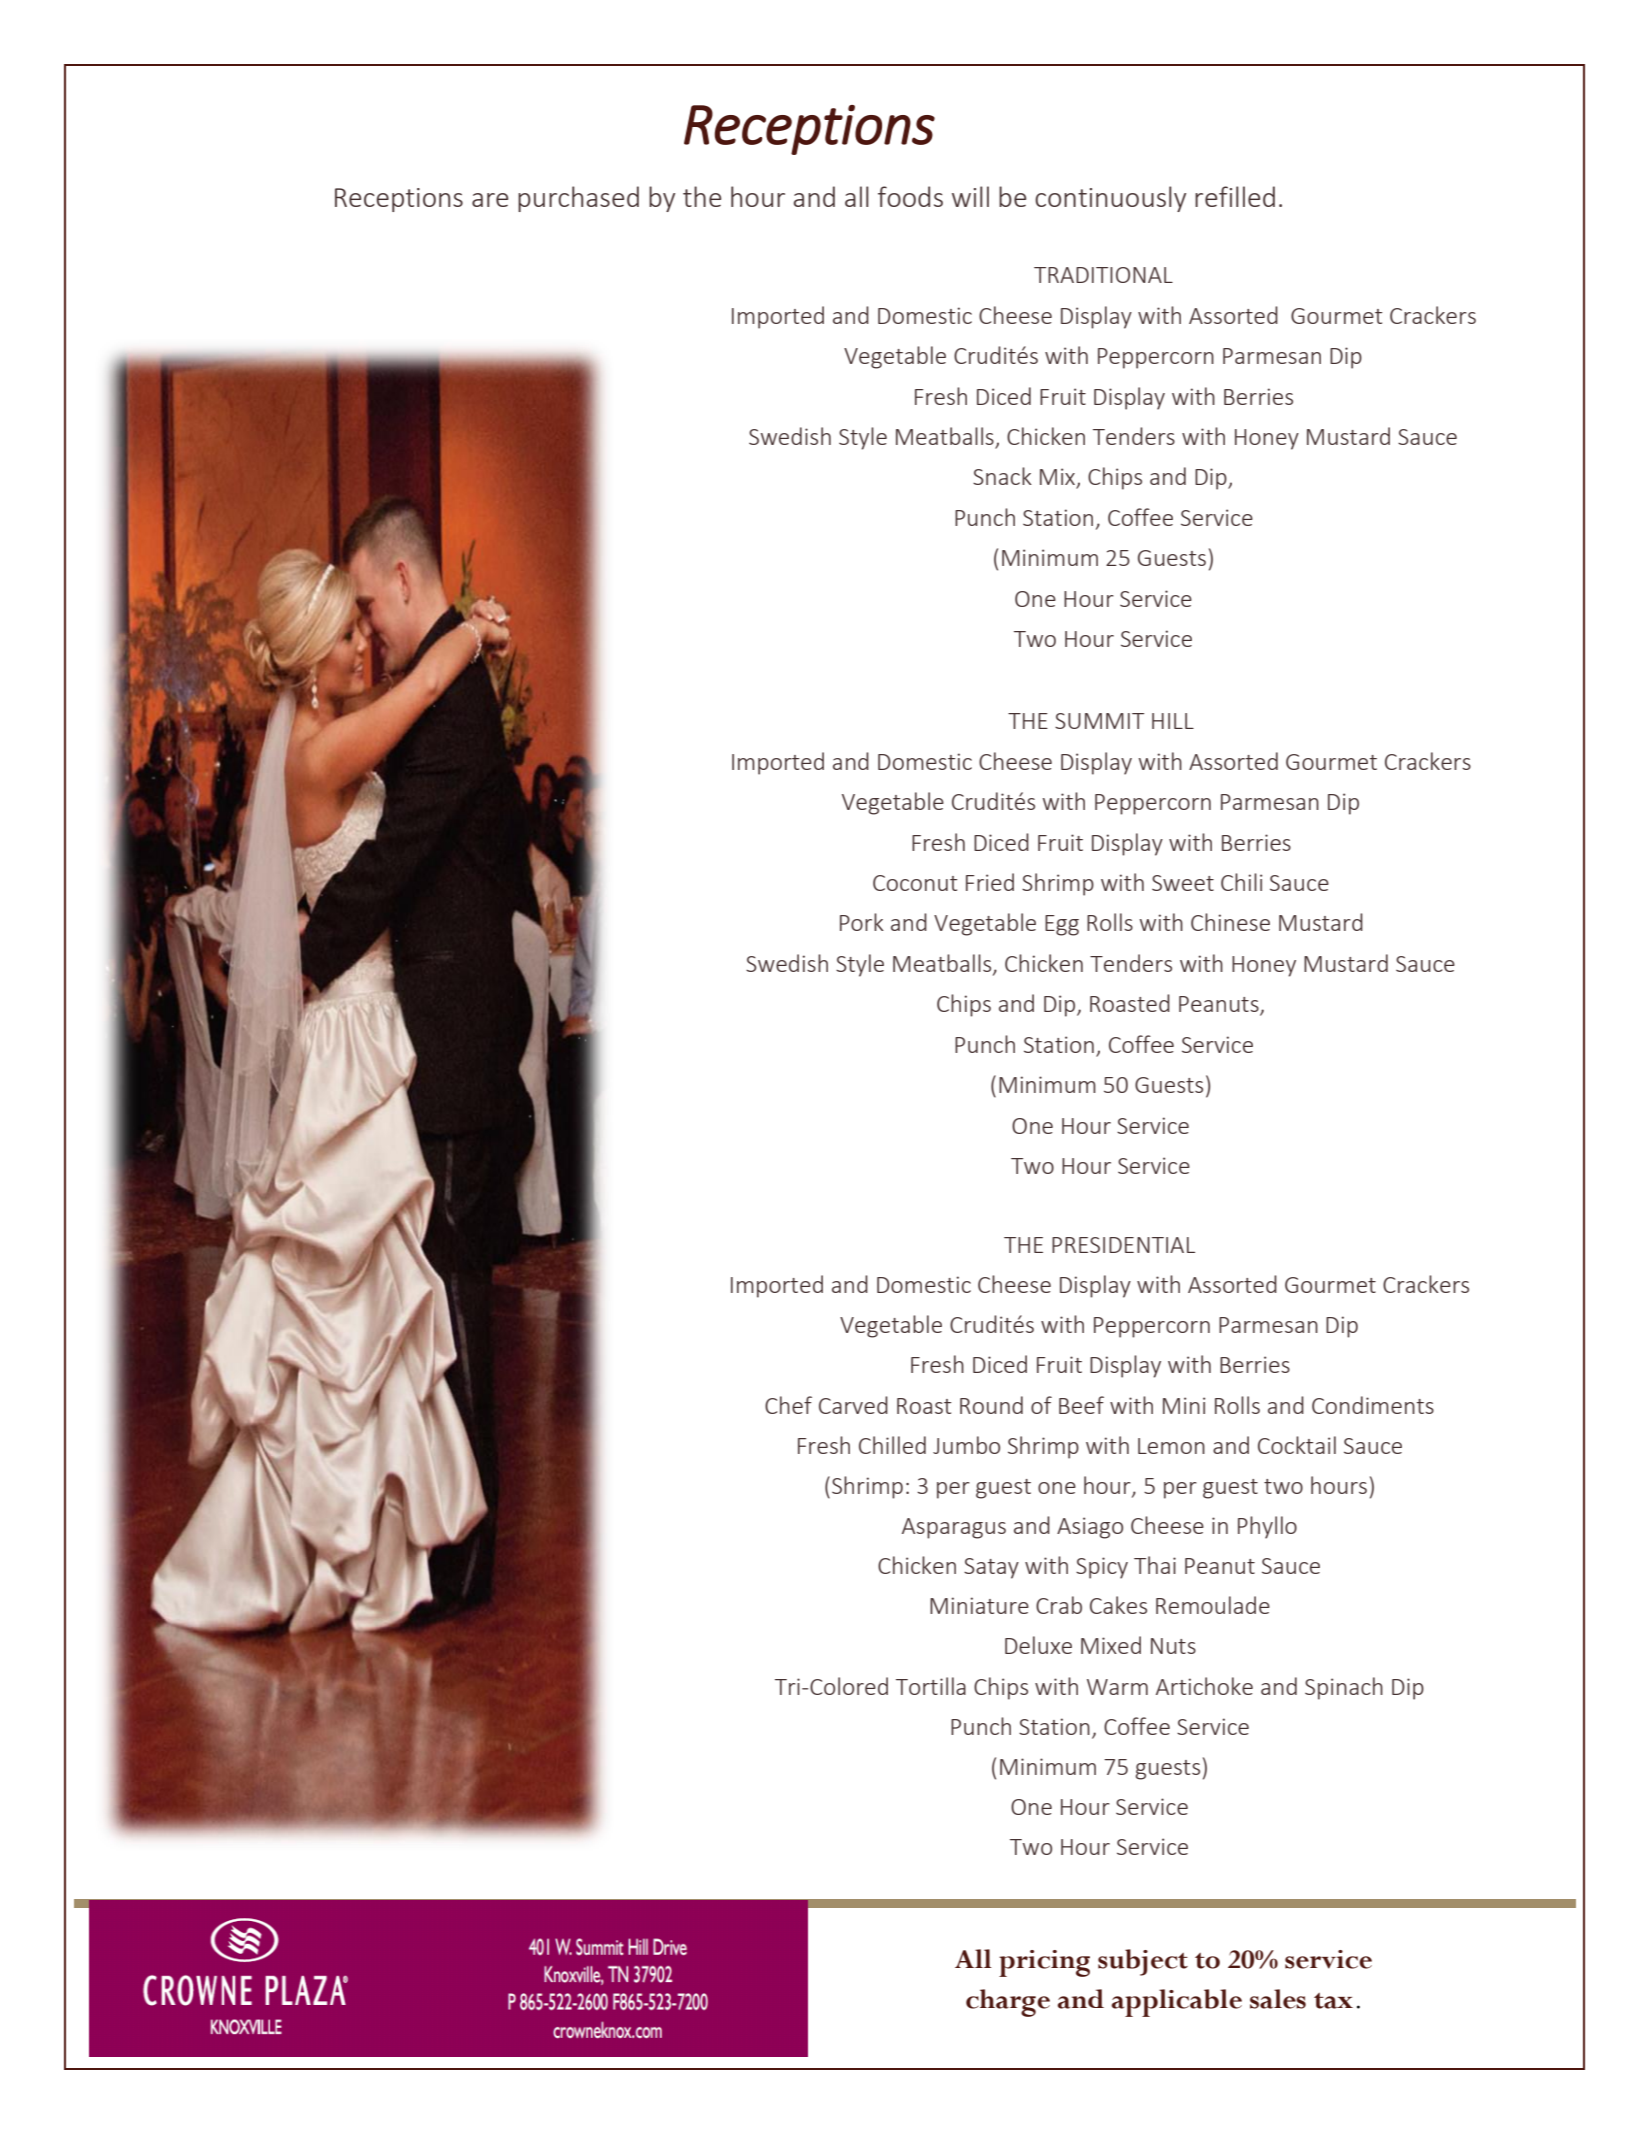 Image resolution: width=1649 pixels, height=2134 pixels. I want to click on Egg, so click(1062, 925).
